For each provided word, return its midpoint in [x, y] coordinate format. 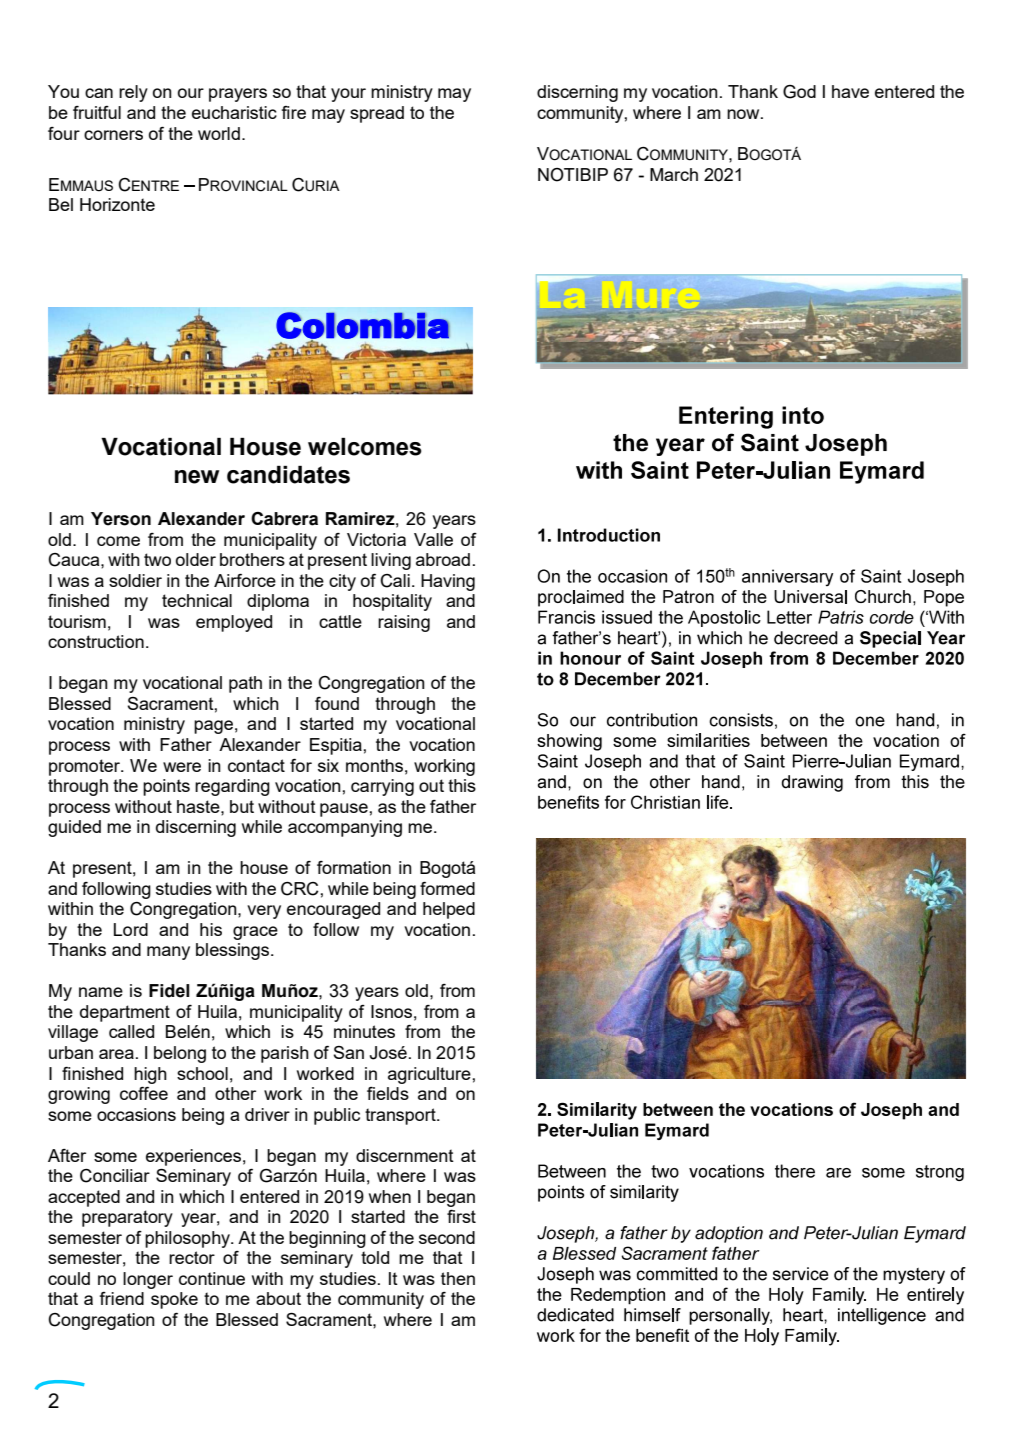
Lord [131, 929]
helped [449, 910]
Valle [433, 539]
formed [447, 888]
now [744, 114]
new [197, 477]
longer [148, 1280]
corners [113, 135]
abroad [443, 559]
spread [377, 114]
